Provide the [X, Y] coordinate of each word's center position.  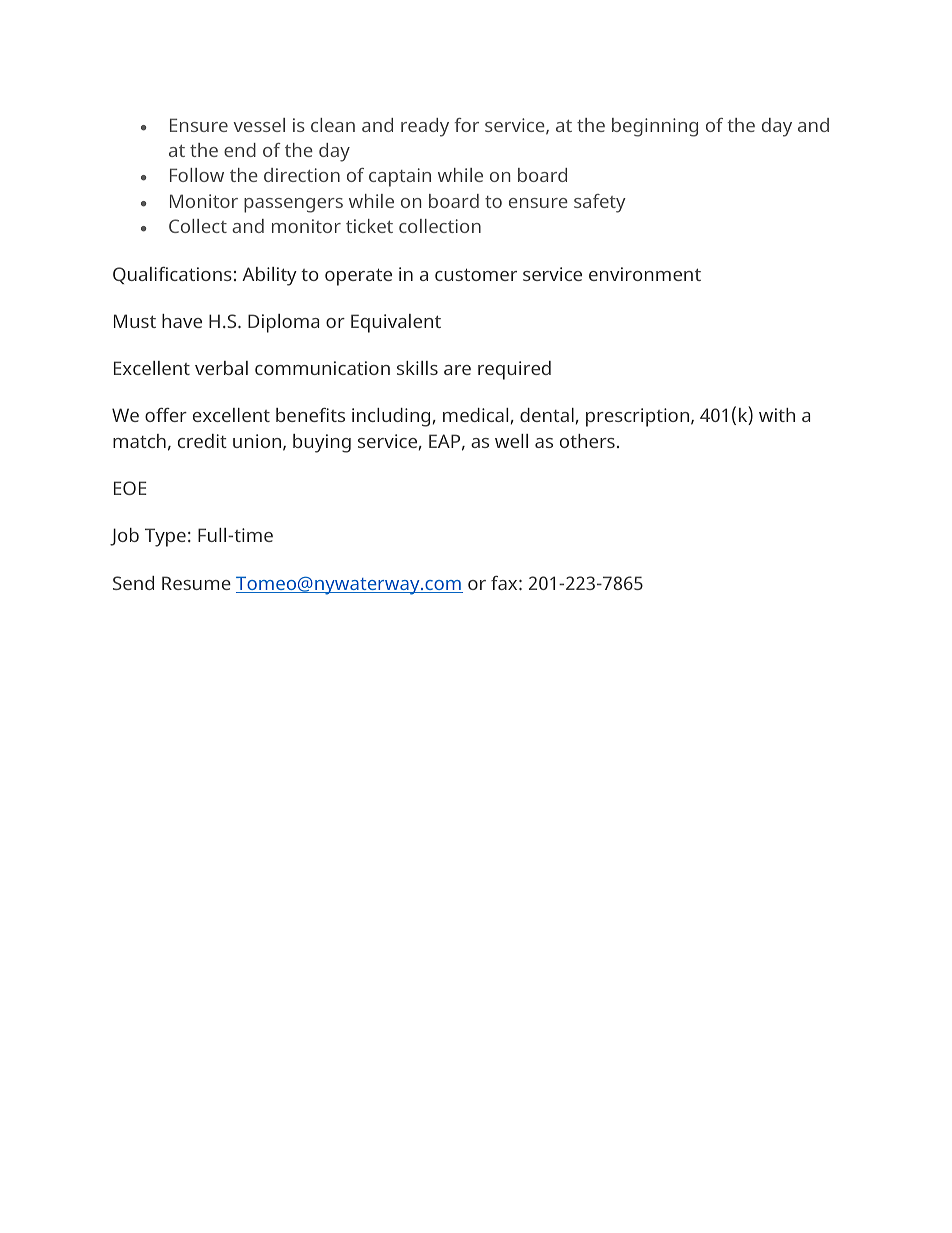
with [777, 415]
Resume [196, 583]
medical [475, 415]
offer [166, 415]
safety [600, 203]
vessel [259, 125]
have [182, 321]
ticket [369, 226]
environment [645, 274]
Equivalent [396, 323]
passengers [293, 205]
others [587, 441]
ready [425, 127]
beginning [655, 127]
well [511, 441]
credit [202, 441]
